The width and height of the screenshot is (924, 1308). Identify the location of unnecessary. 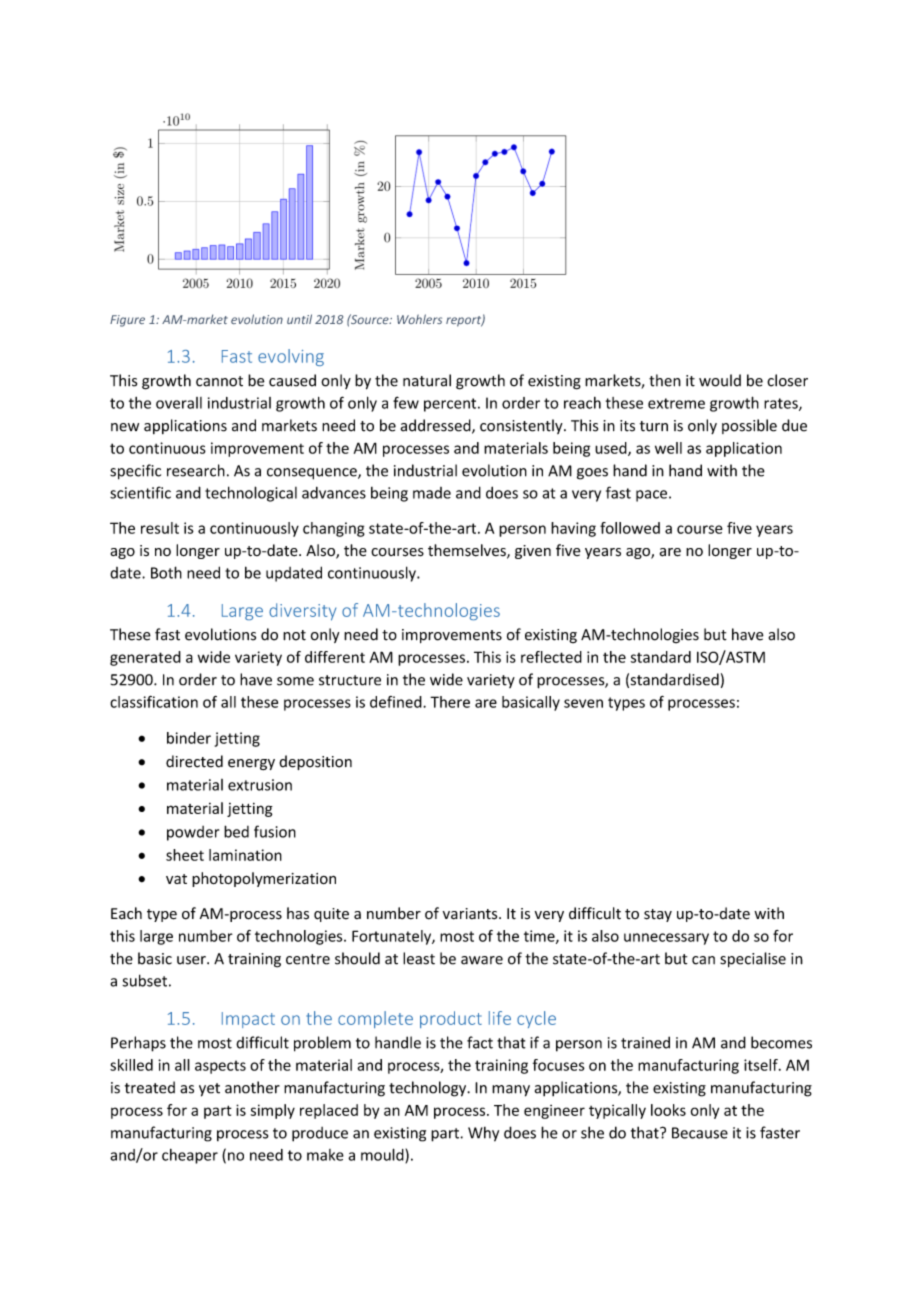
(666, 939).
